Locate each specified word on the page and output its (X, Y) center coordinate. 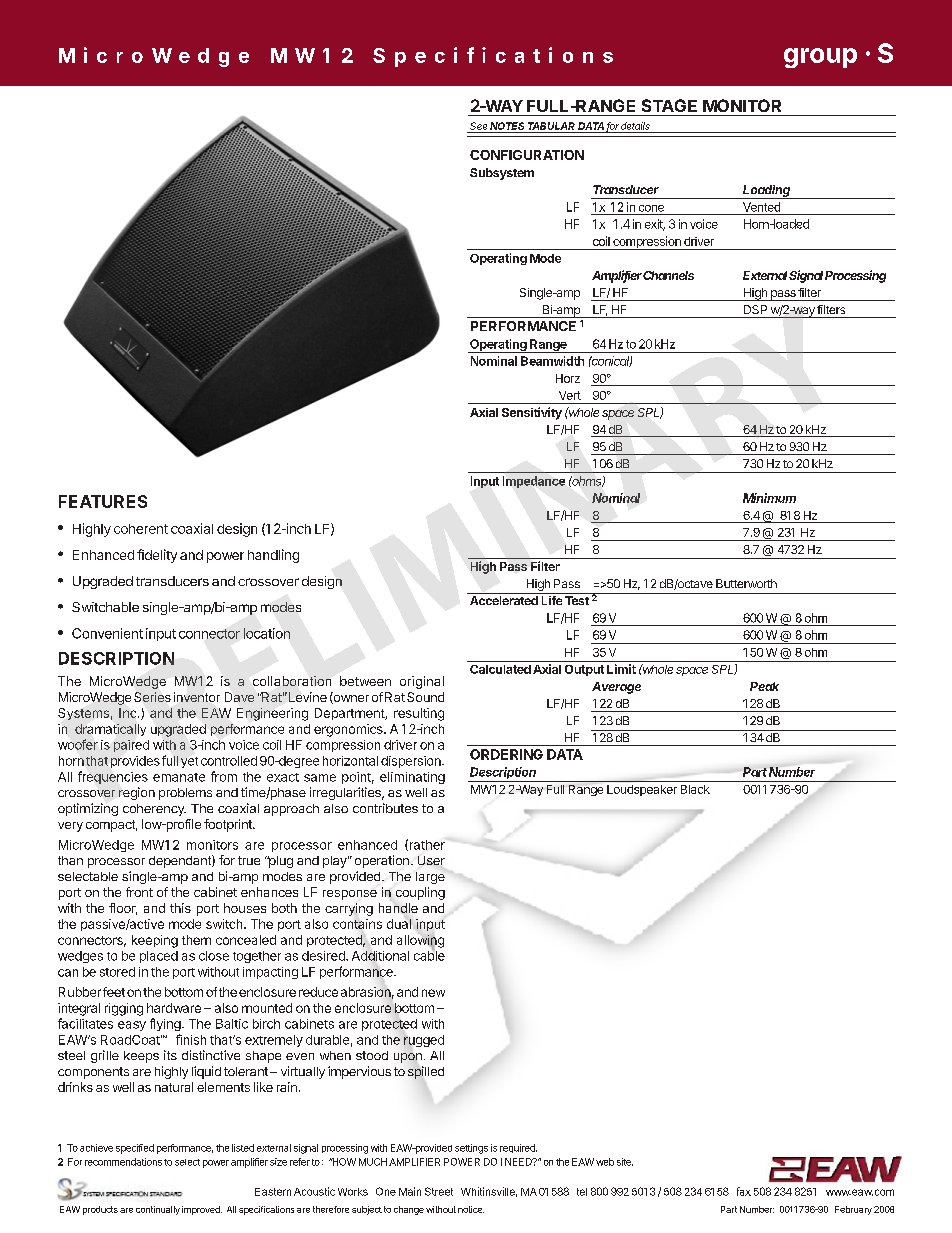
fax (744, 1191)
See (479, 127)
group (820, 58)
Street (439, 1191)
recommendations (123, 1162)
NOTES (508, 127)
